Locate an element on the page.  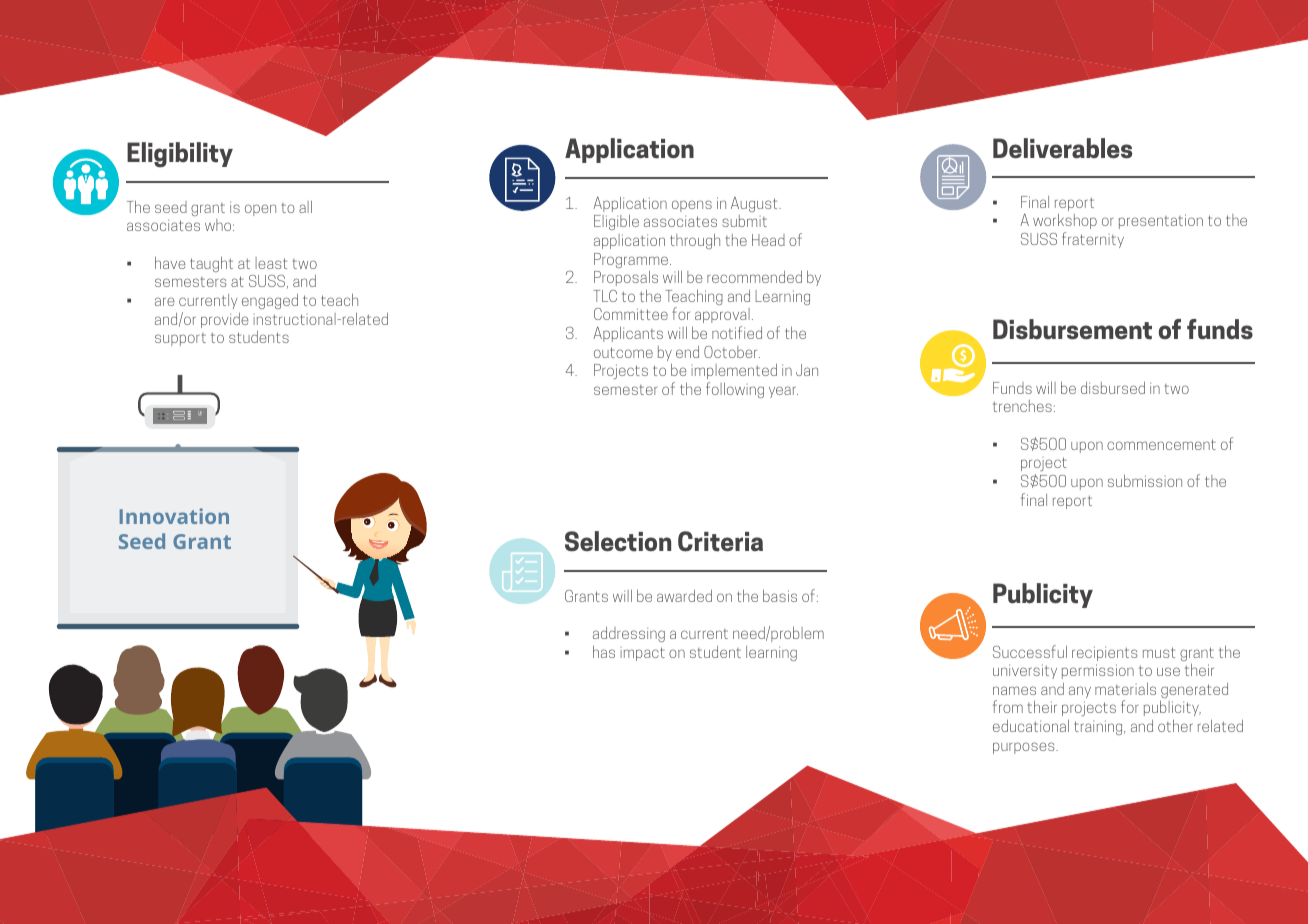
fraternity is located at coordinates (1093, 240).
